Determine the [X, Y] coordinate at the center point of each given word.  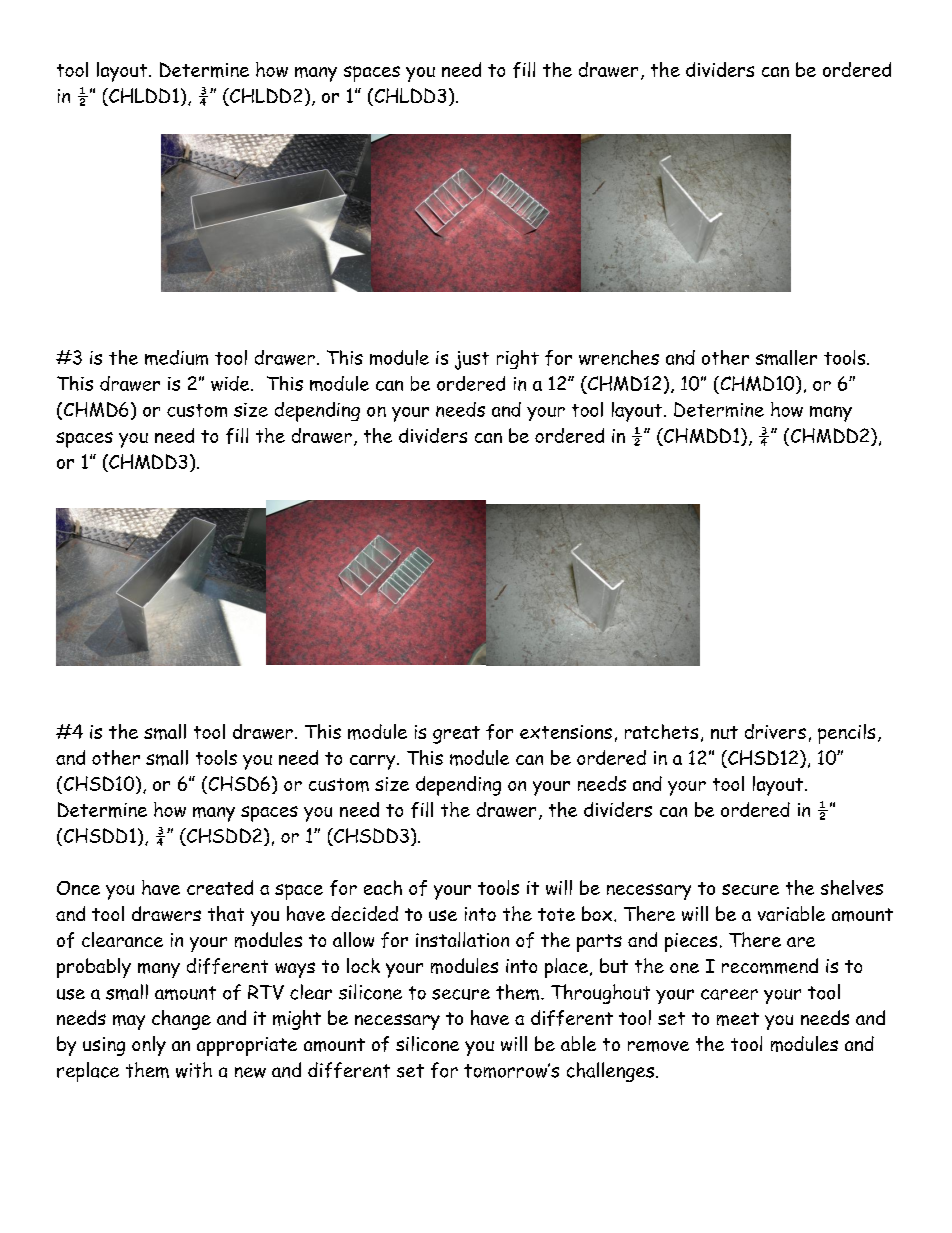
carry [374, 762]
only [149, 1046]
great [456, 735]
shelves [852, 887]
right [518, 359]
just [472, 360]
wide [231, 383]
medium [176, 357]
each [383, 887]
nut [724, 732]
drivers [775, 731]
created [220, 887]
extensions [566, 732]
